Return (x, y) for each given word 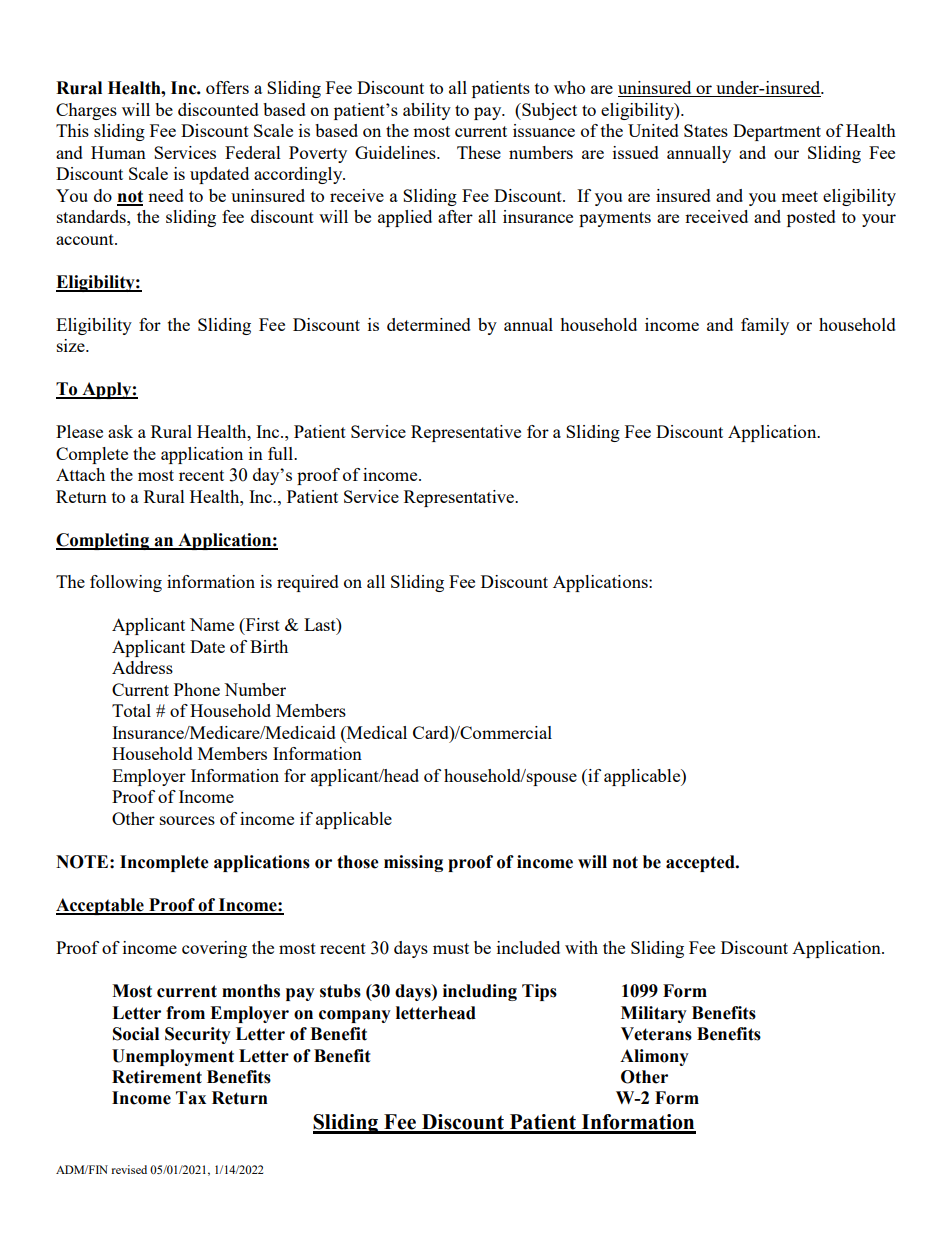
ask (120, 431)
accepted (701, 863)
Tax (191, 1098)
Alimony (654, 1057)
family (765, 326)
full (281, 453)
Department (777, 132)
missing (413, 863)
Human (118, 152)
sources (187, 820)
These (479, 152)
